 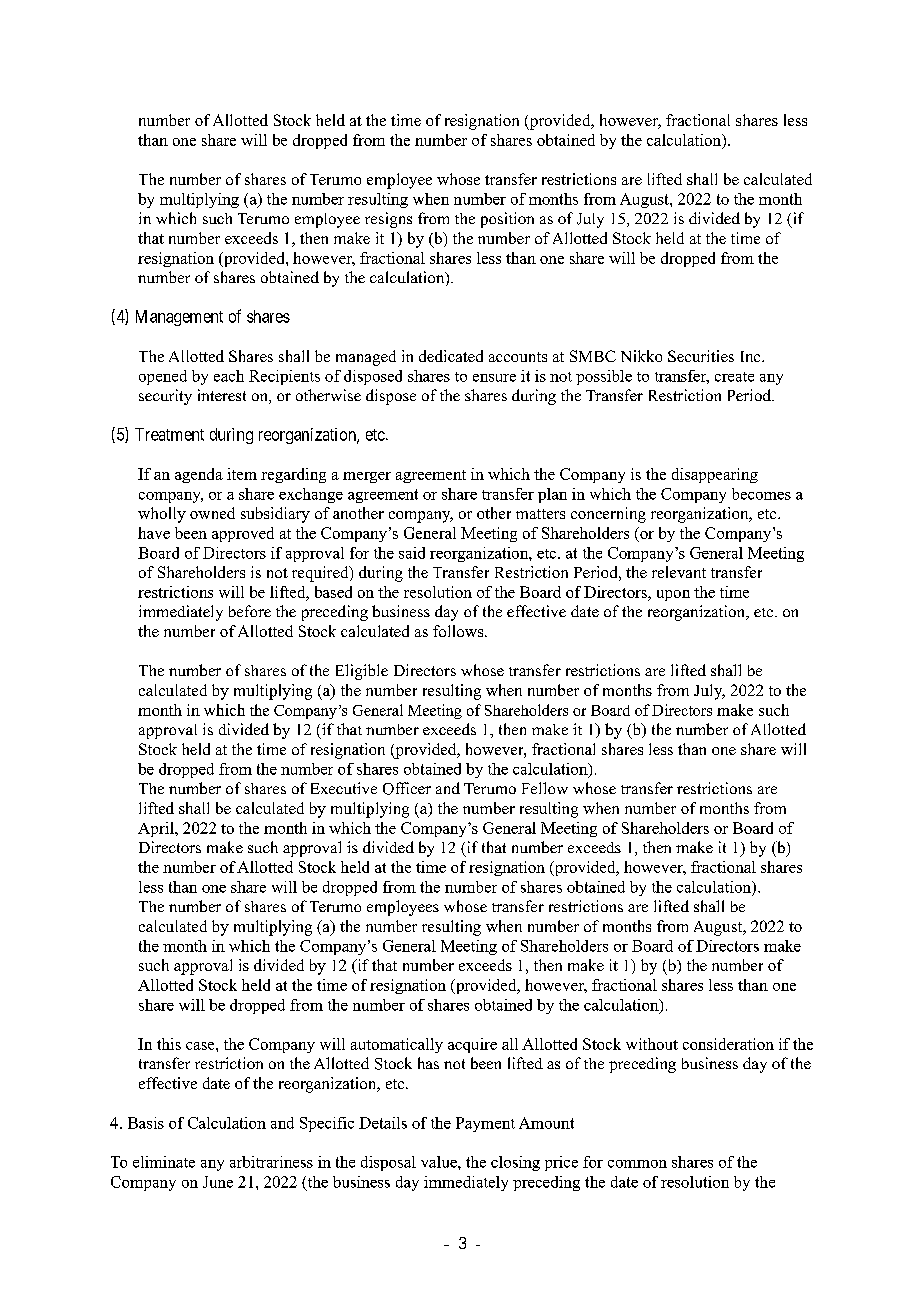 What do you see at coordinates (218, 1182) in the document?
I see `June` at bounding box center [218, 1182].
